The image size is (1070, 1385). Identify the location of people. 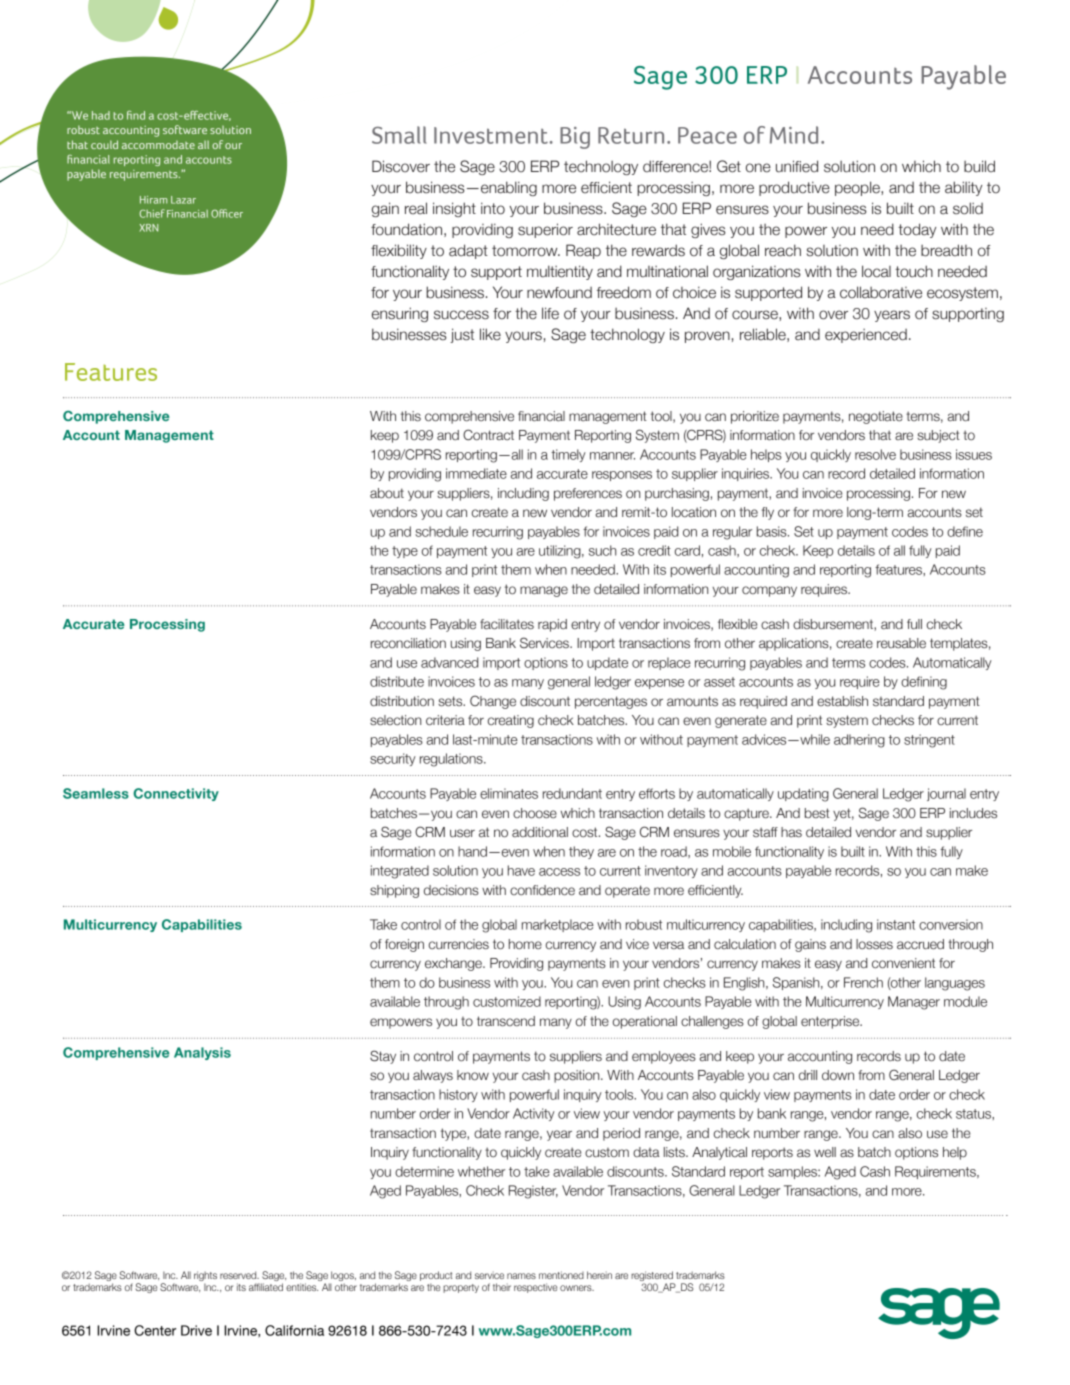
(858, 188).
